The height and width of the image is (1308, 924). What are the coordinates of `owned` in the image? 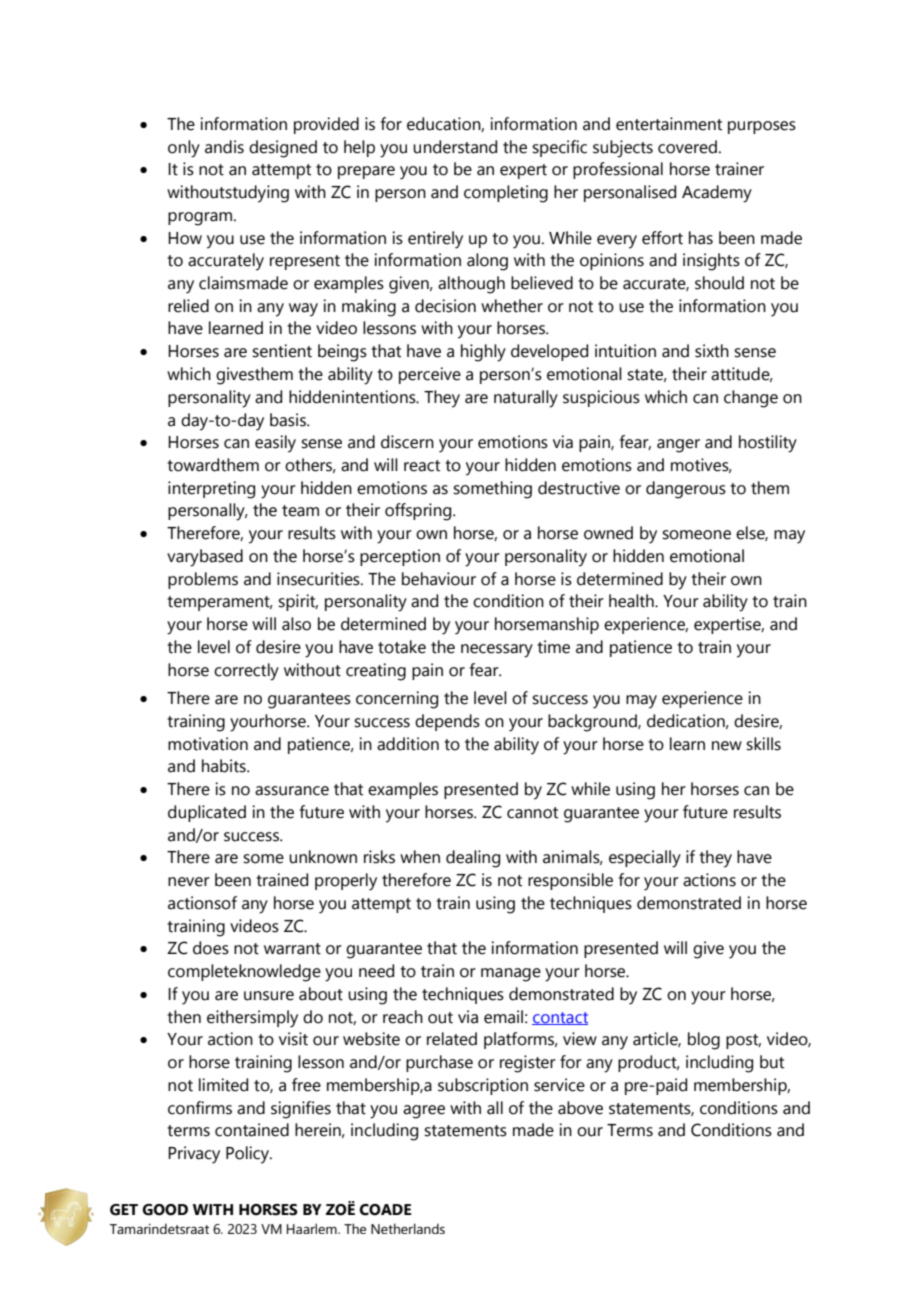 It's located at (608, 533).
